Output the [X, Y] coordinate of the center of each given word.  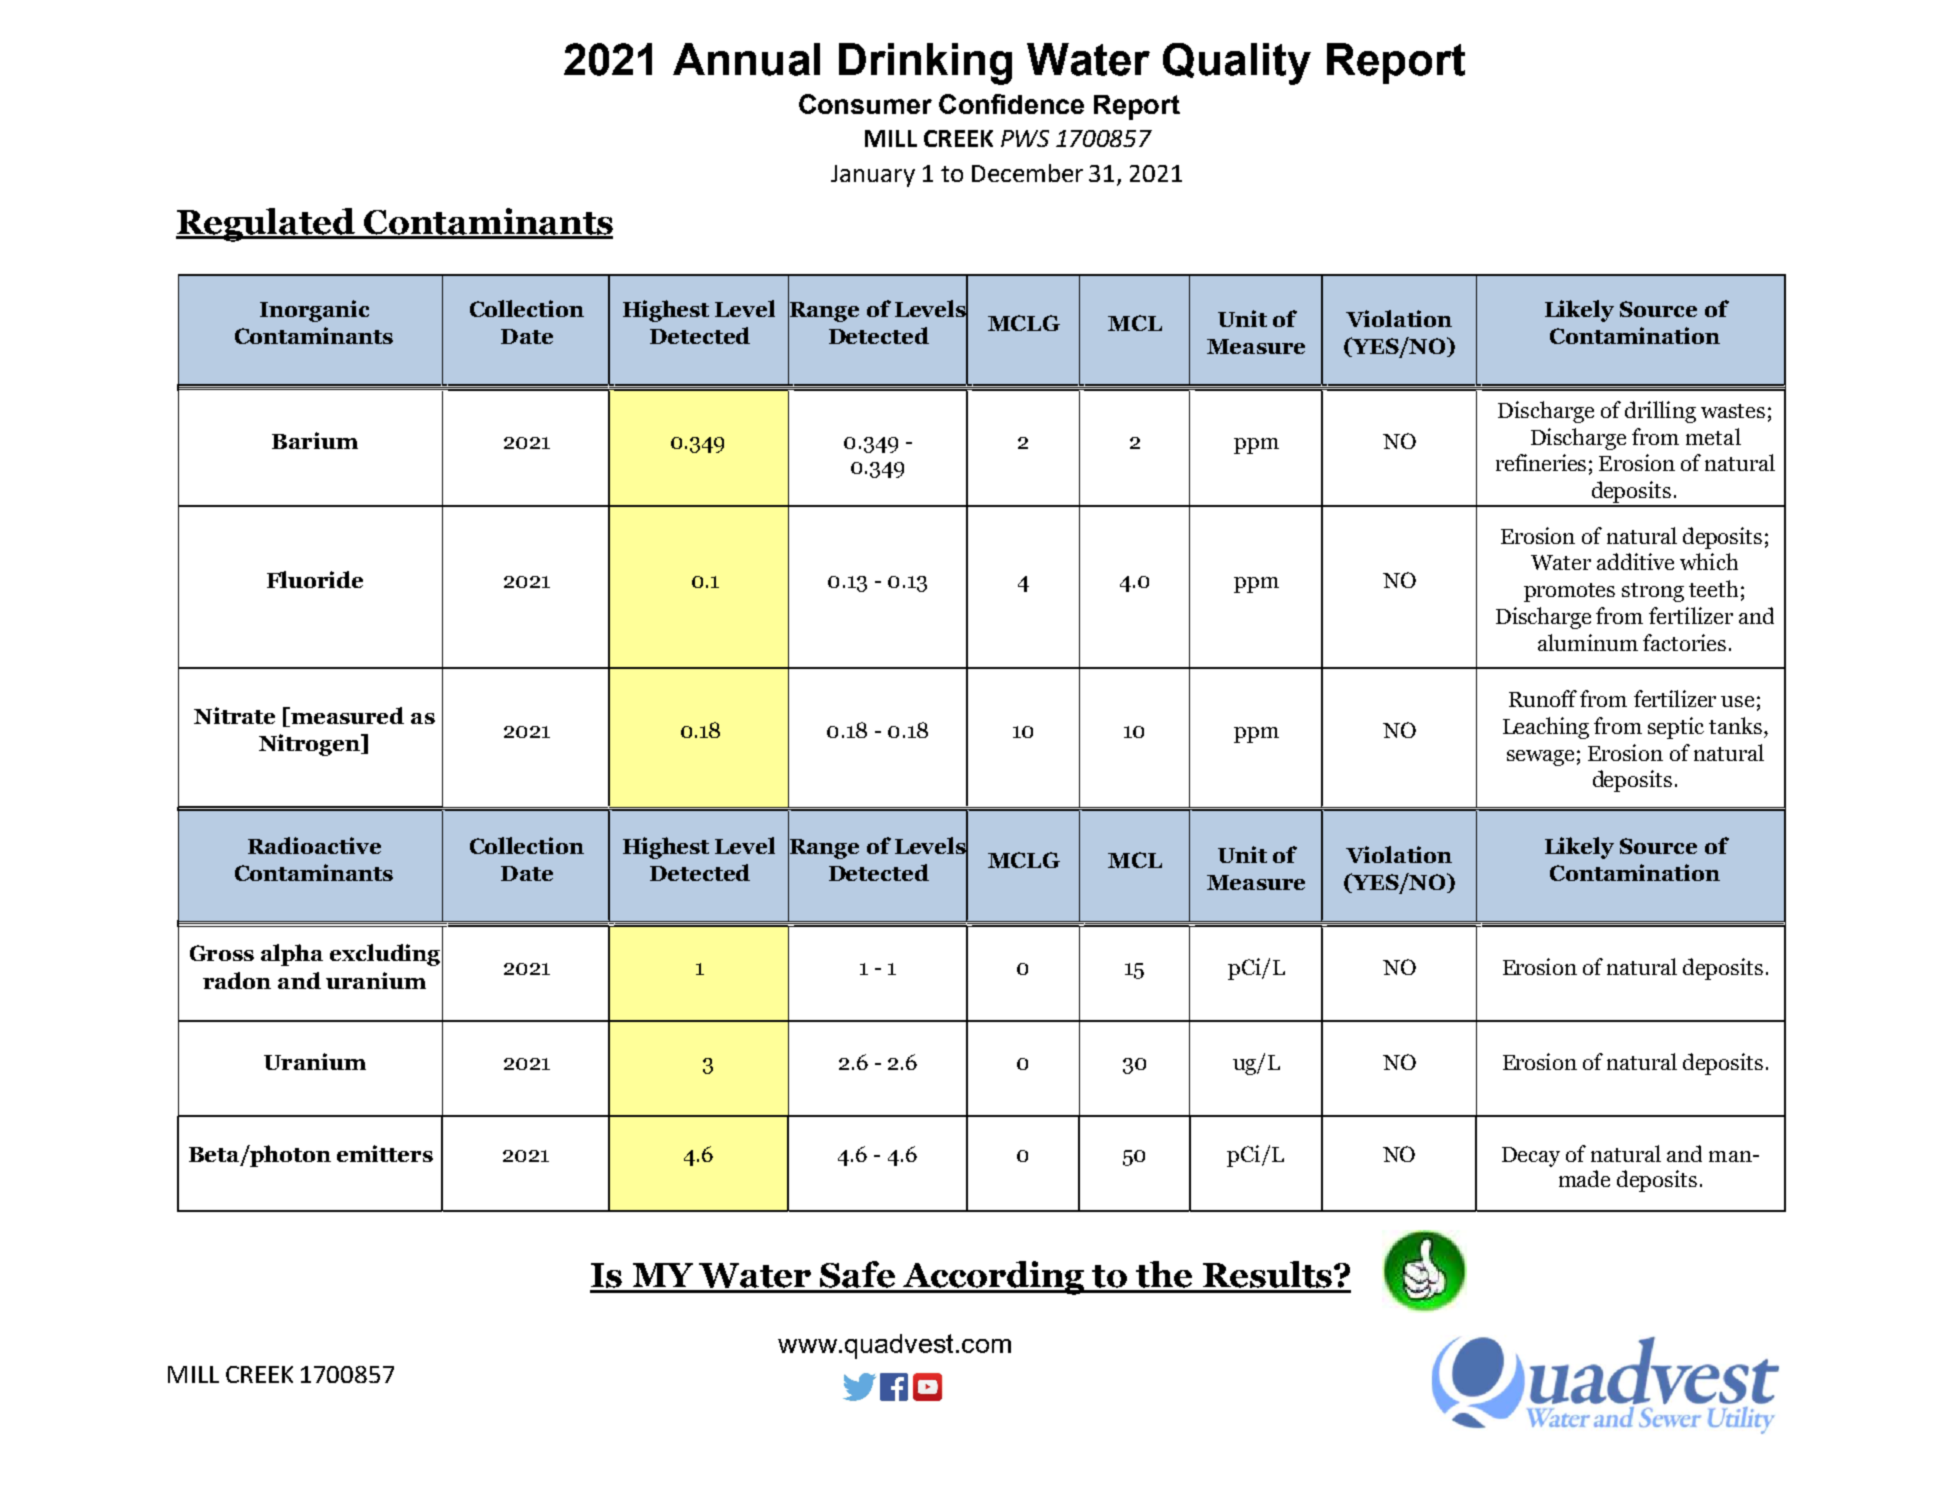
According [993, 1278]
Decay [1531, 1157]
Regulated [267, 225]
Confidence [1011, 104]
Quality [1237, 64]
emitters [385, 1153]
